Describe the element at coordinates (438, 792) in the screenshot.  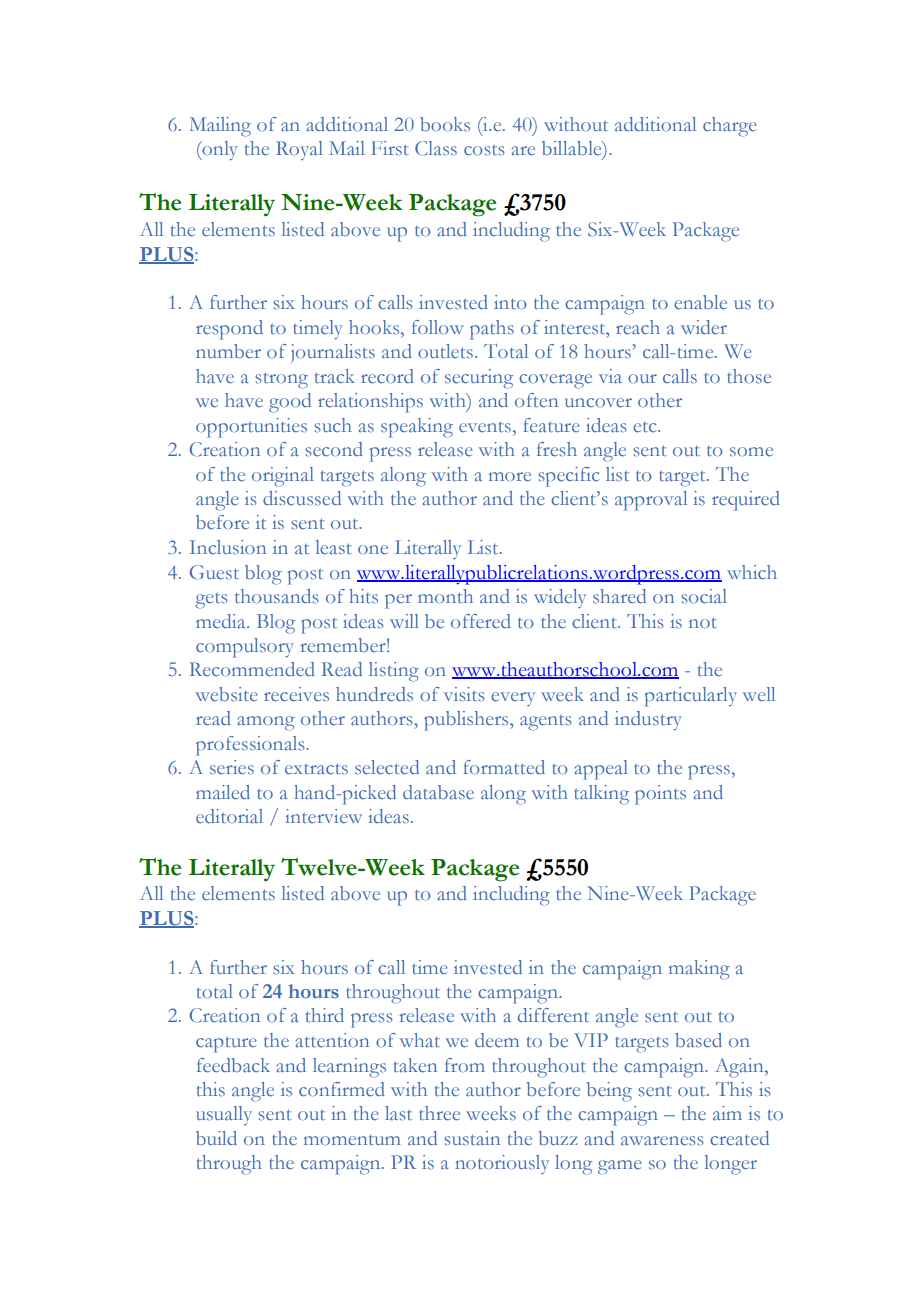
I see `database` at that location.
